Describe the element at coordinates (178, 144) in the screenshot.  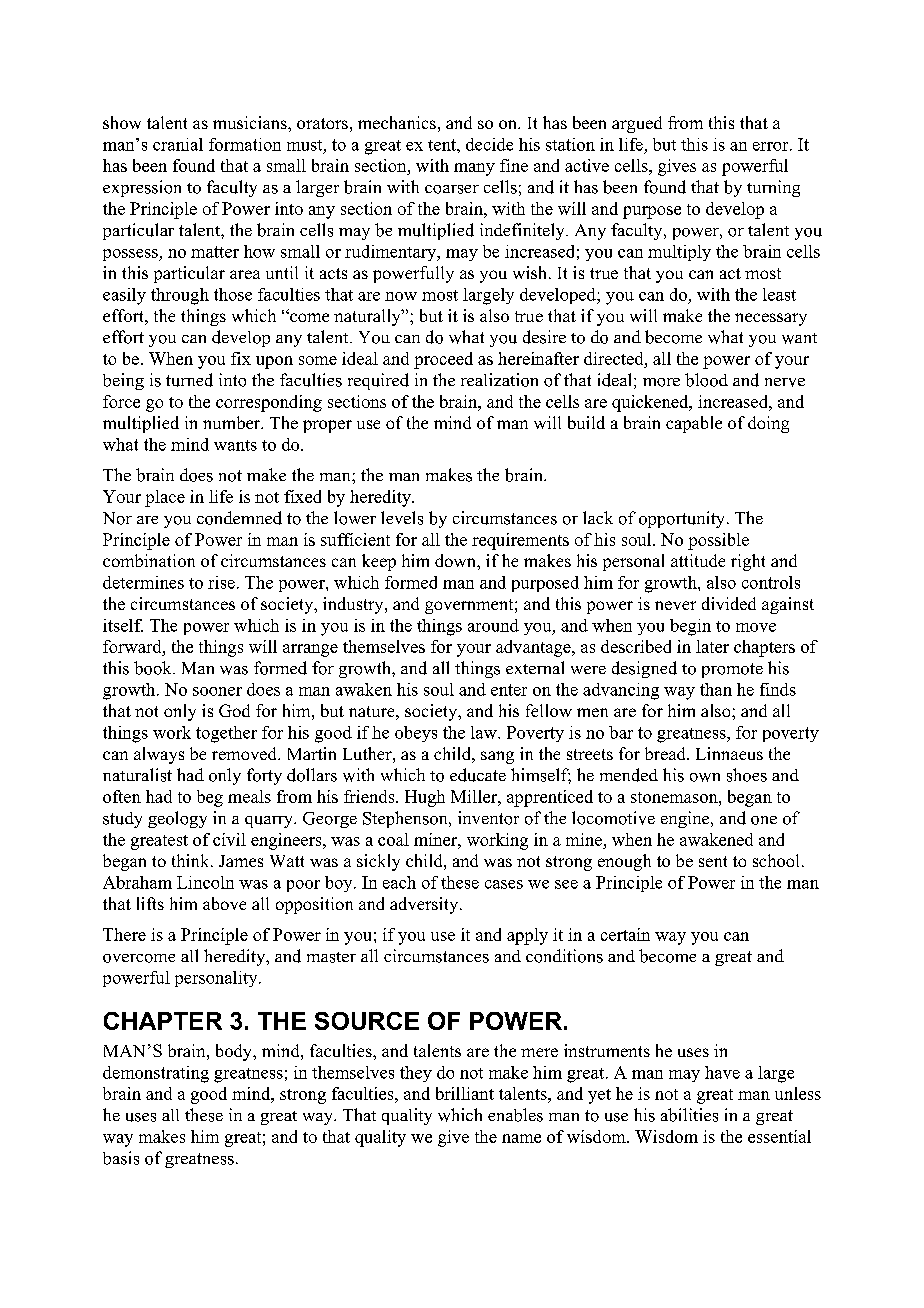
I see `cranial` at that location.
